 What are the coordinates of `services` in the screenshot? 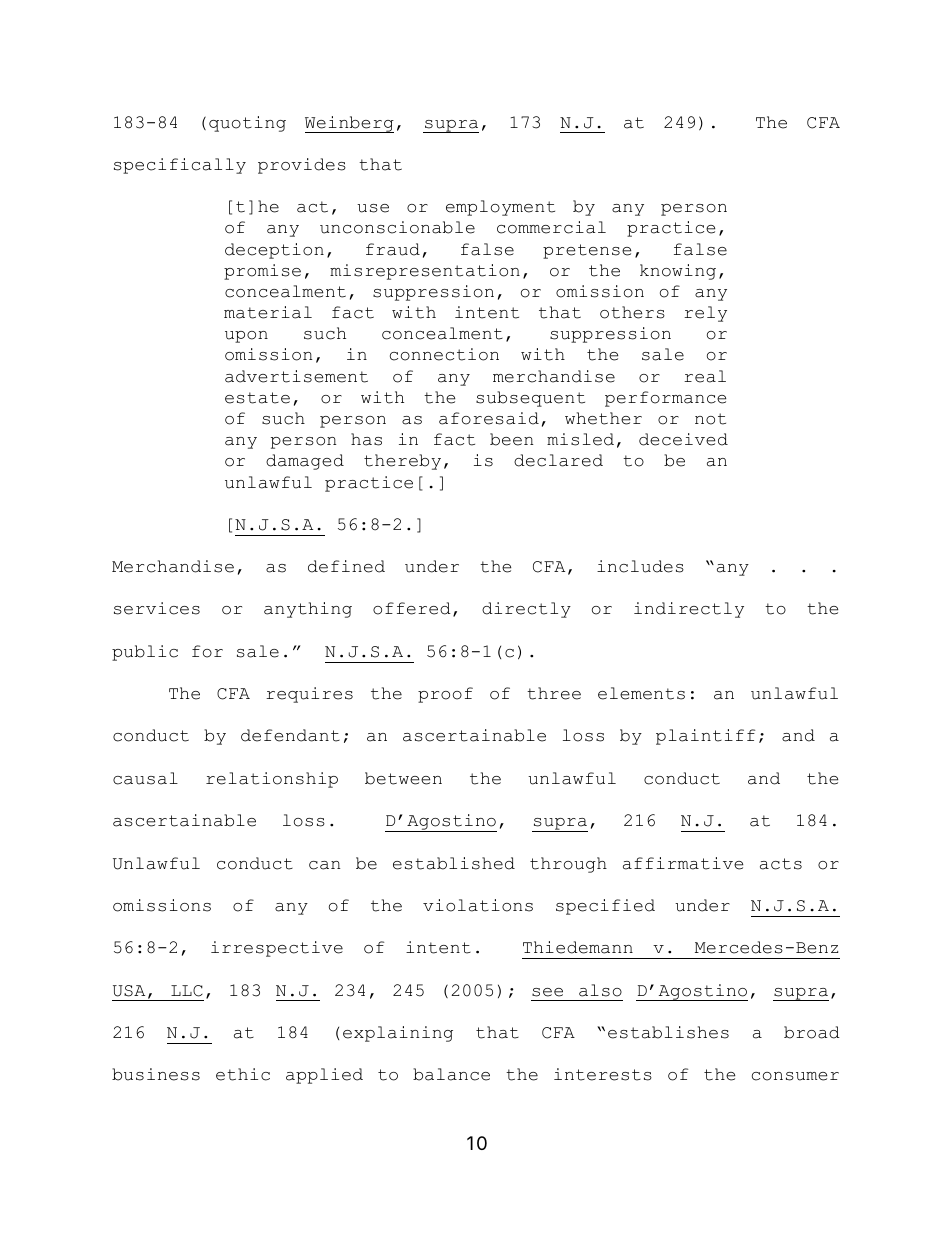 It's located at (157, 608).
